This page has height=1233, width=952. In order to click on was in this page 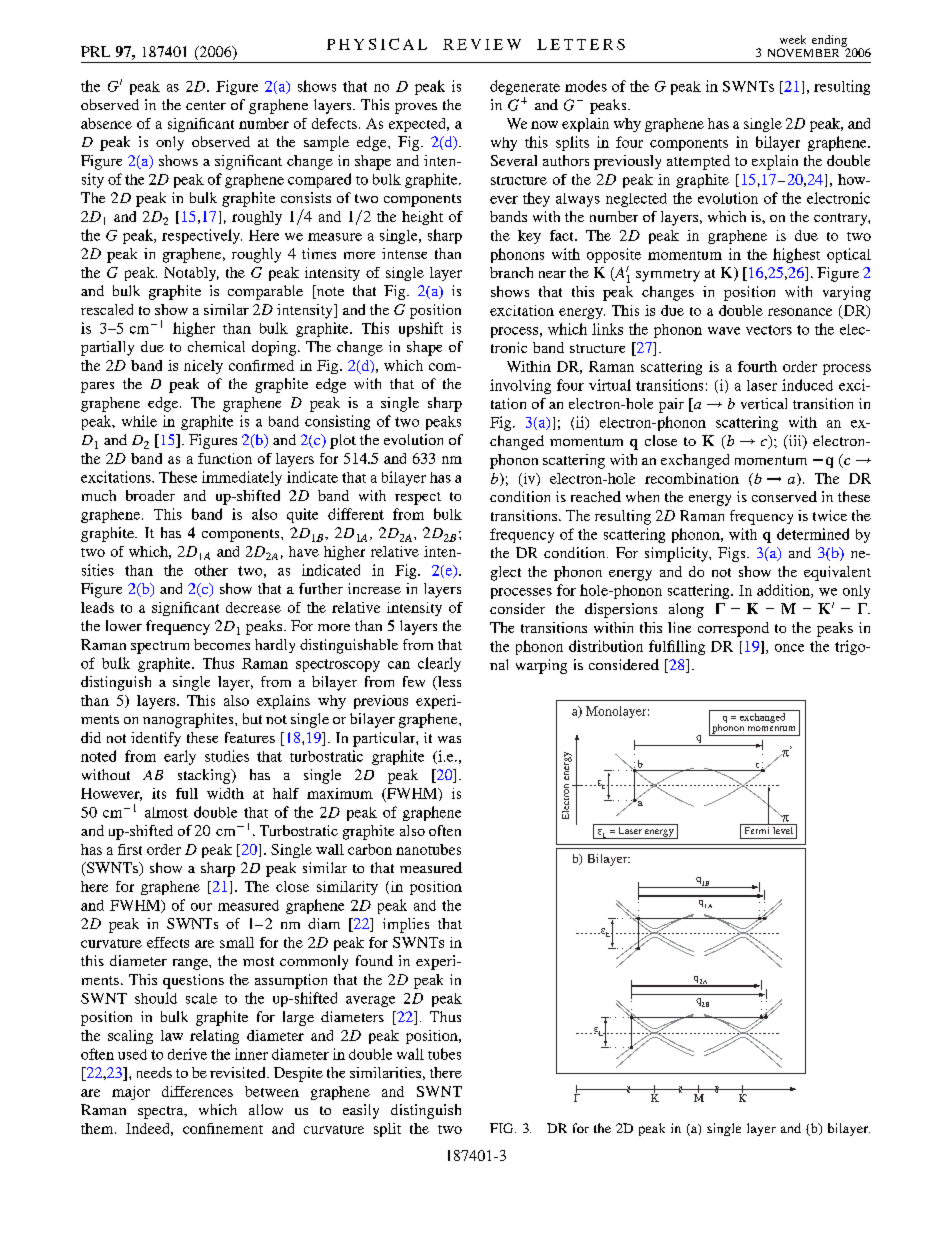, I will do `click(449, 739)`.
